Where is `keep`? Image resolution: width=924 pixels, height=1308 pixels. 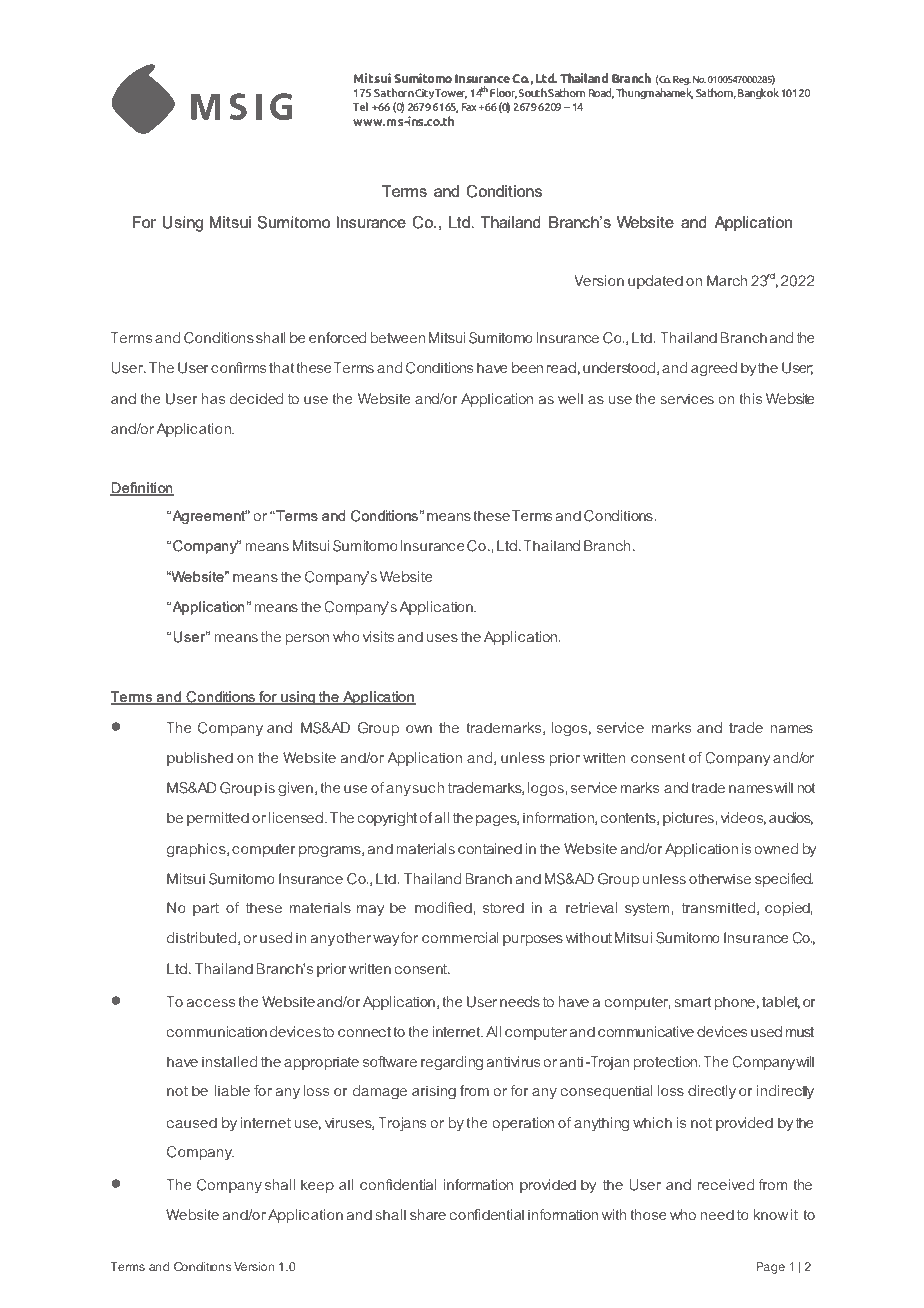 keep is located at coordinates (317, 1186).
